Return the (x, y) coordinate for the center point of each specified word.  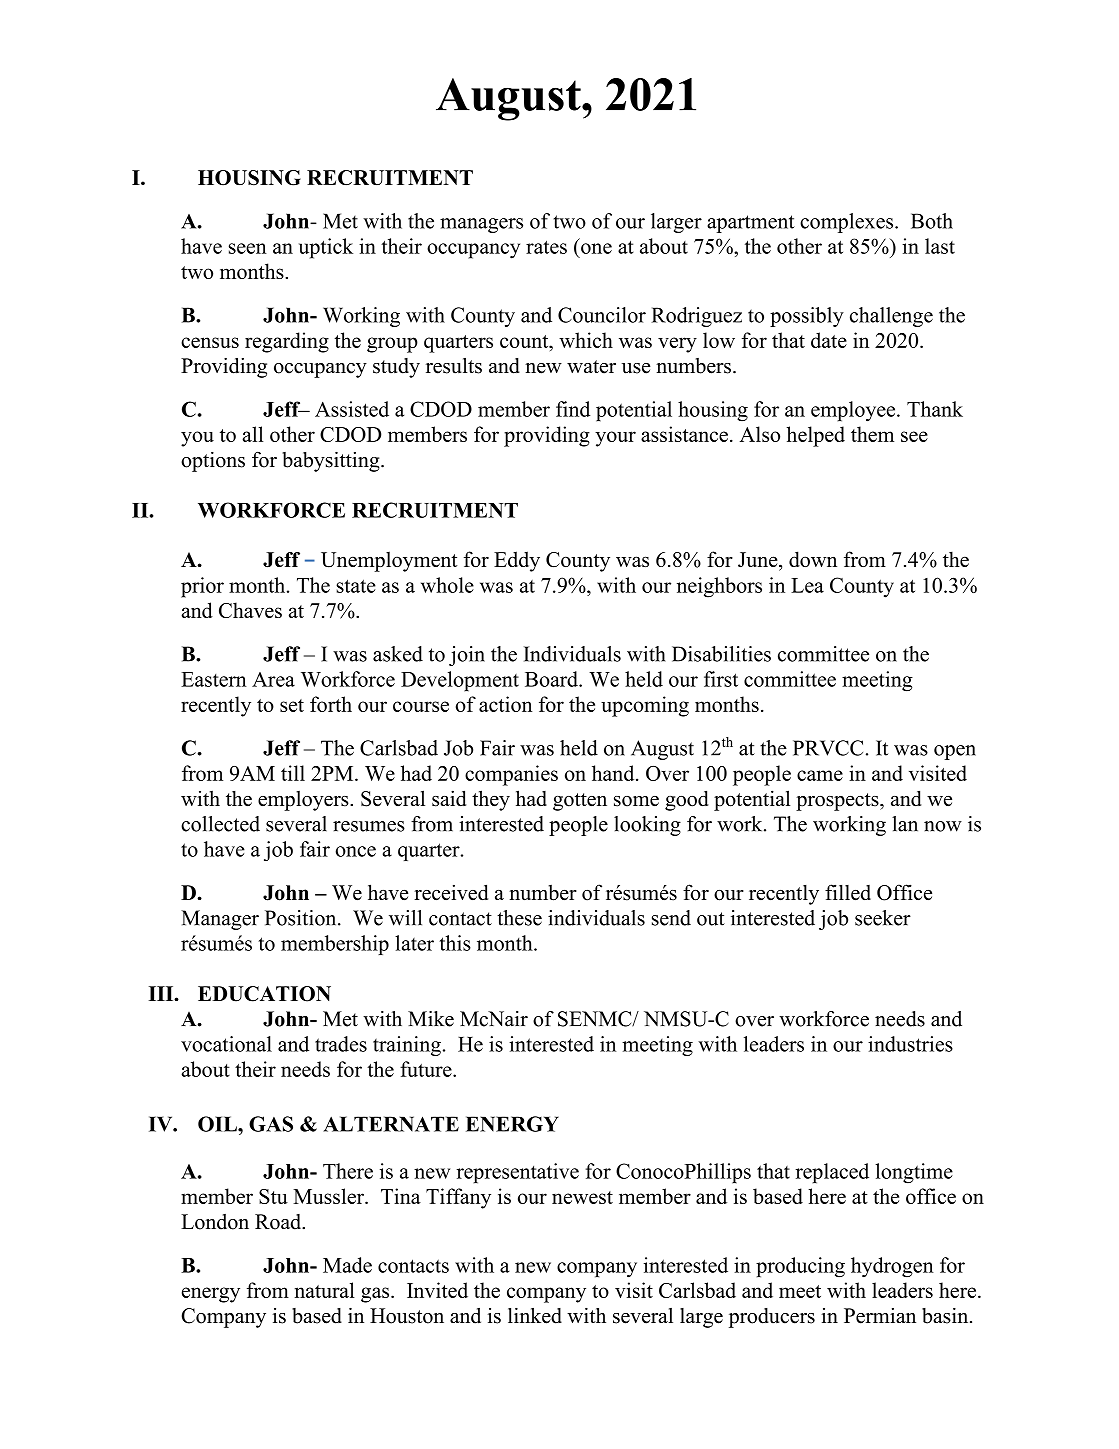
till (293, 773)
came (820, 775)
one (596, 248)
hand (614, 773)
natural (325, 1290)
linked (535, 1315)
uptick (326, 248)
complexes (848, 223)
